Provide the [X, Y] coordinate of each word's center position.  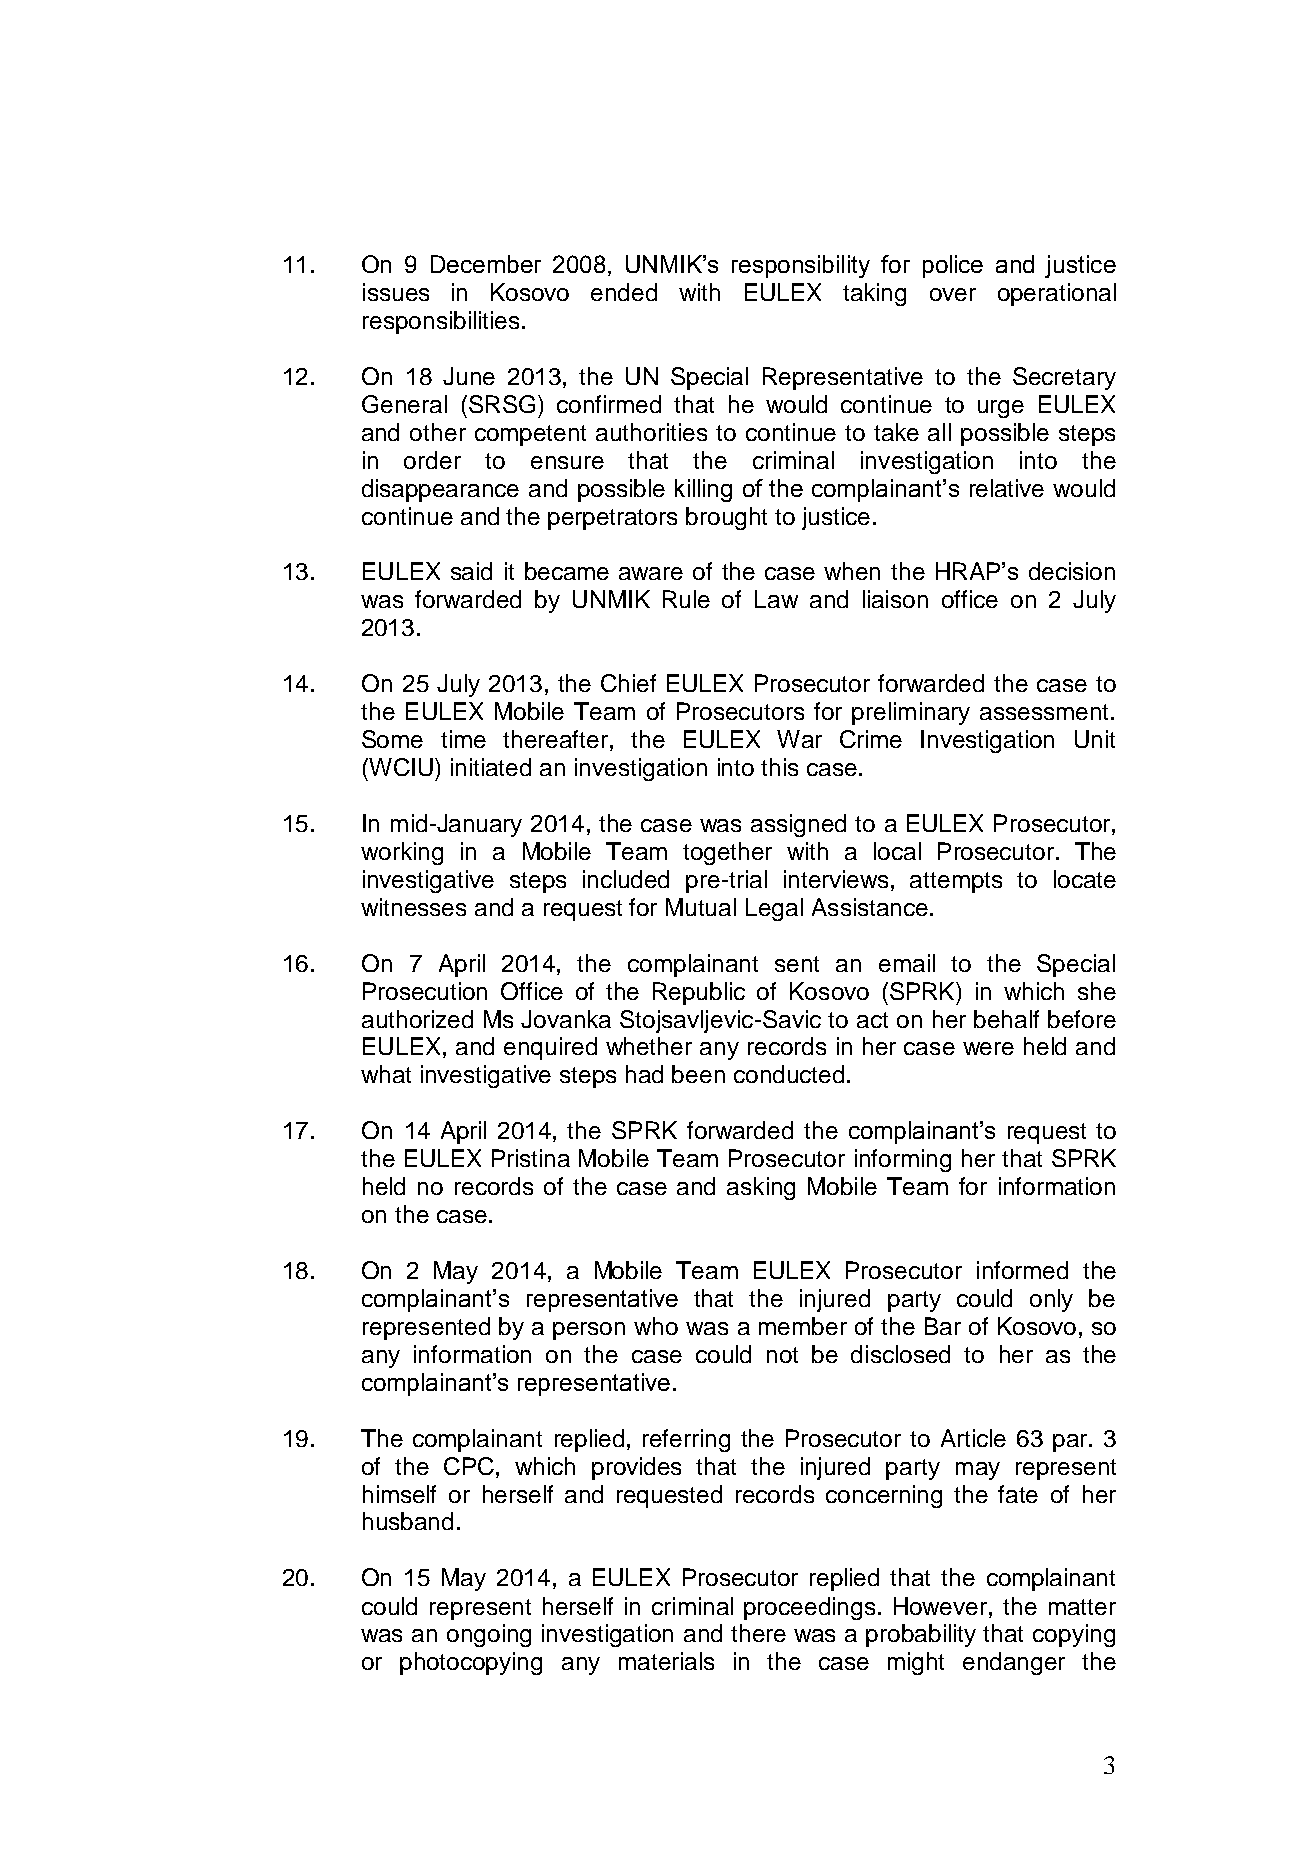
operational [1057, 294]
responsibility [801, 266]
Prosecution [425, 991]
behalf [1006, 1019]
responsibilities [441, 322]
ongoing [489, 1635]
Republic [699, 993]
